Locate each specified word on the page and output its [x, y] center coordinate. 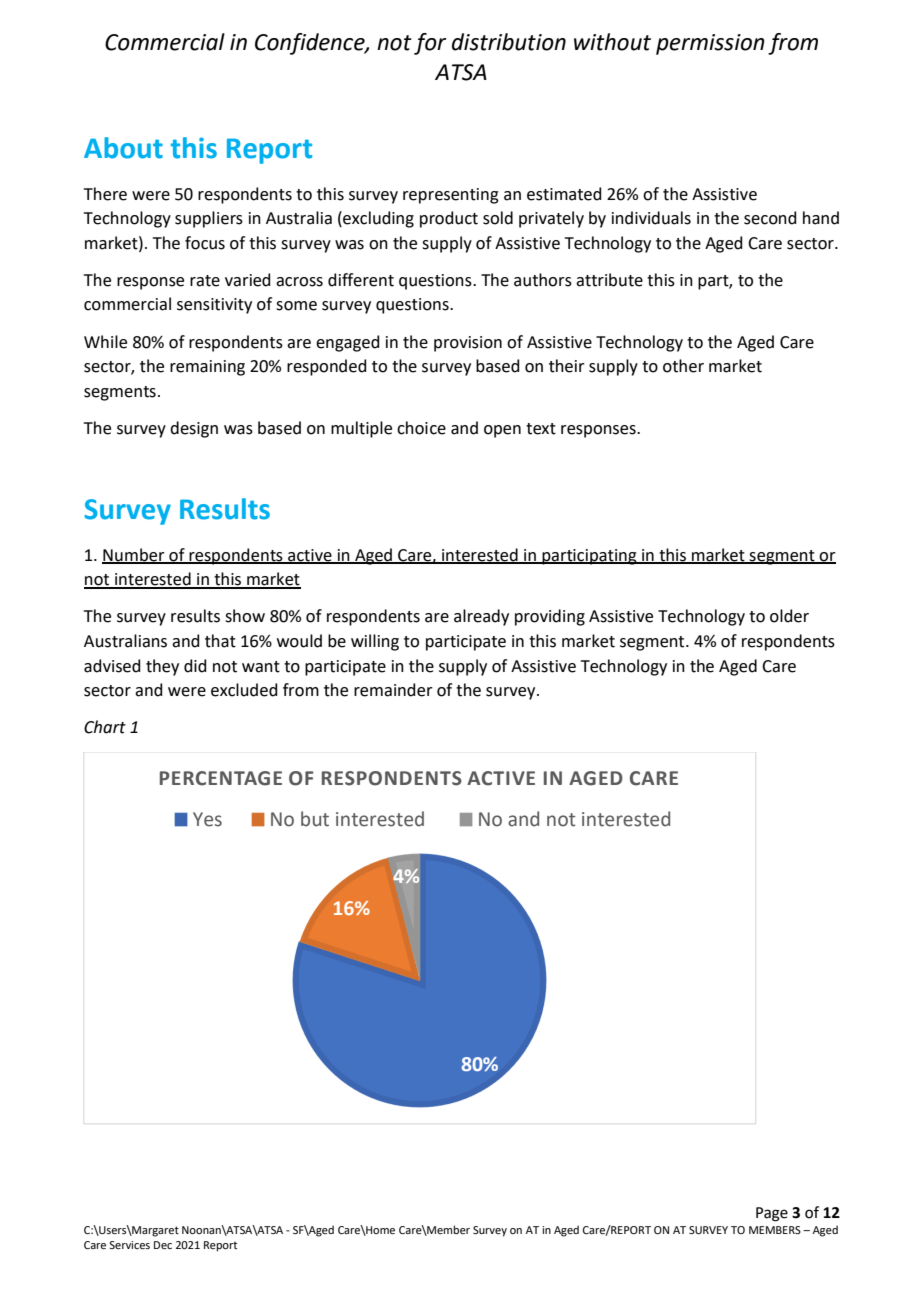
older [789, 616]
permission [710, 44]
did [195, 666]
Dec [163, 1245]
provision [468, 344]
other [683, 366]
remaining [207, 368]
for [430, 44]
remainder [393, 690]
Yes [207, 819]
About [123, 148]
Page [772, 1214]
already [481, 617]
